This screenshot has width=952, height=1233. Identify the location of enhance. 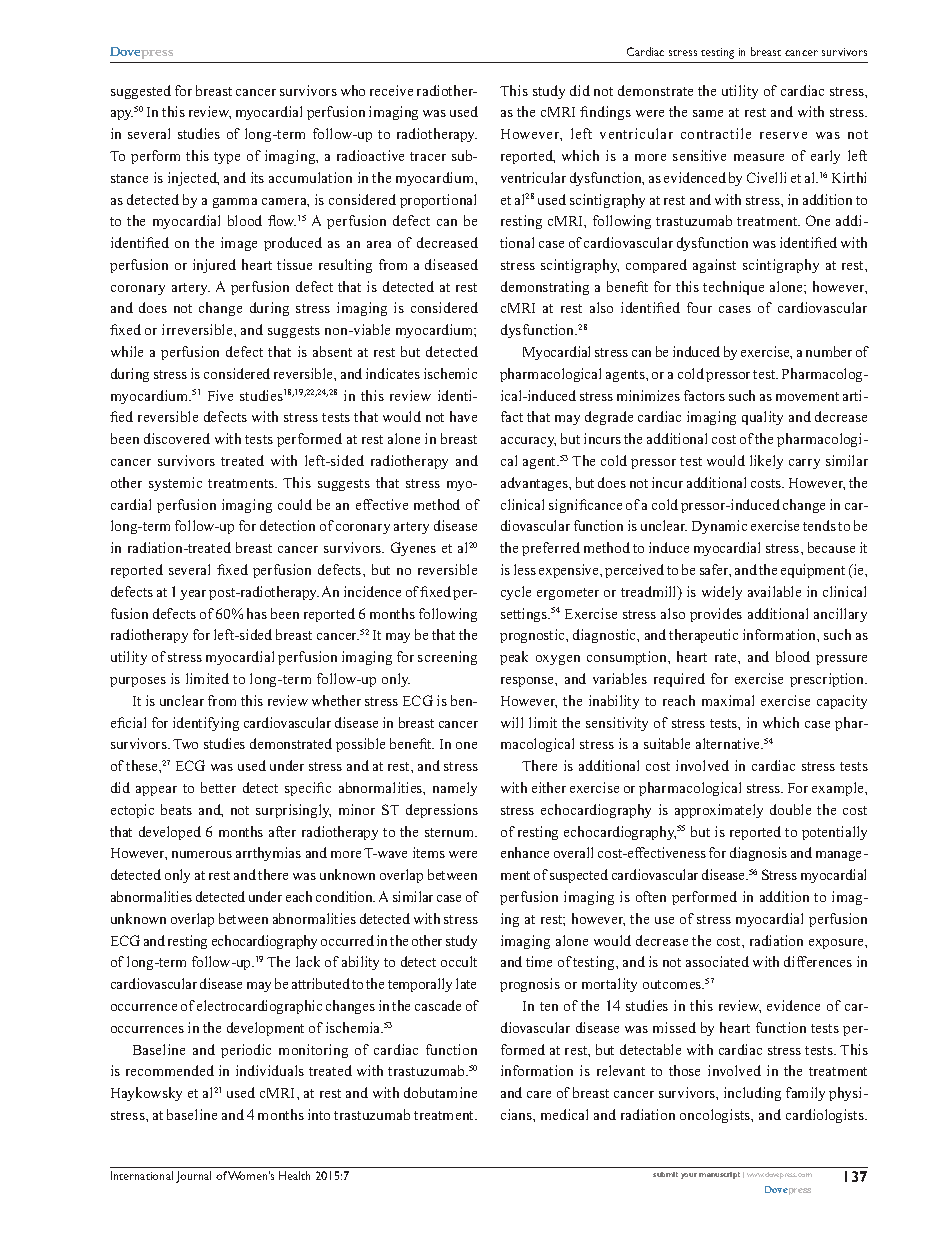
(525, 852).
